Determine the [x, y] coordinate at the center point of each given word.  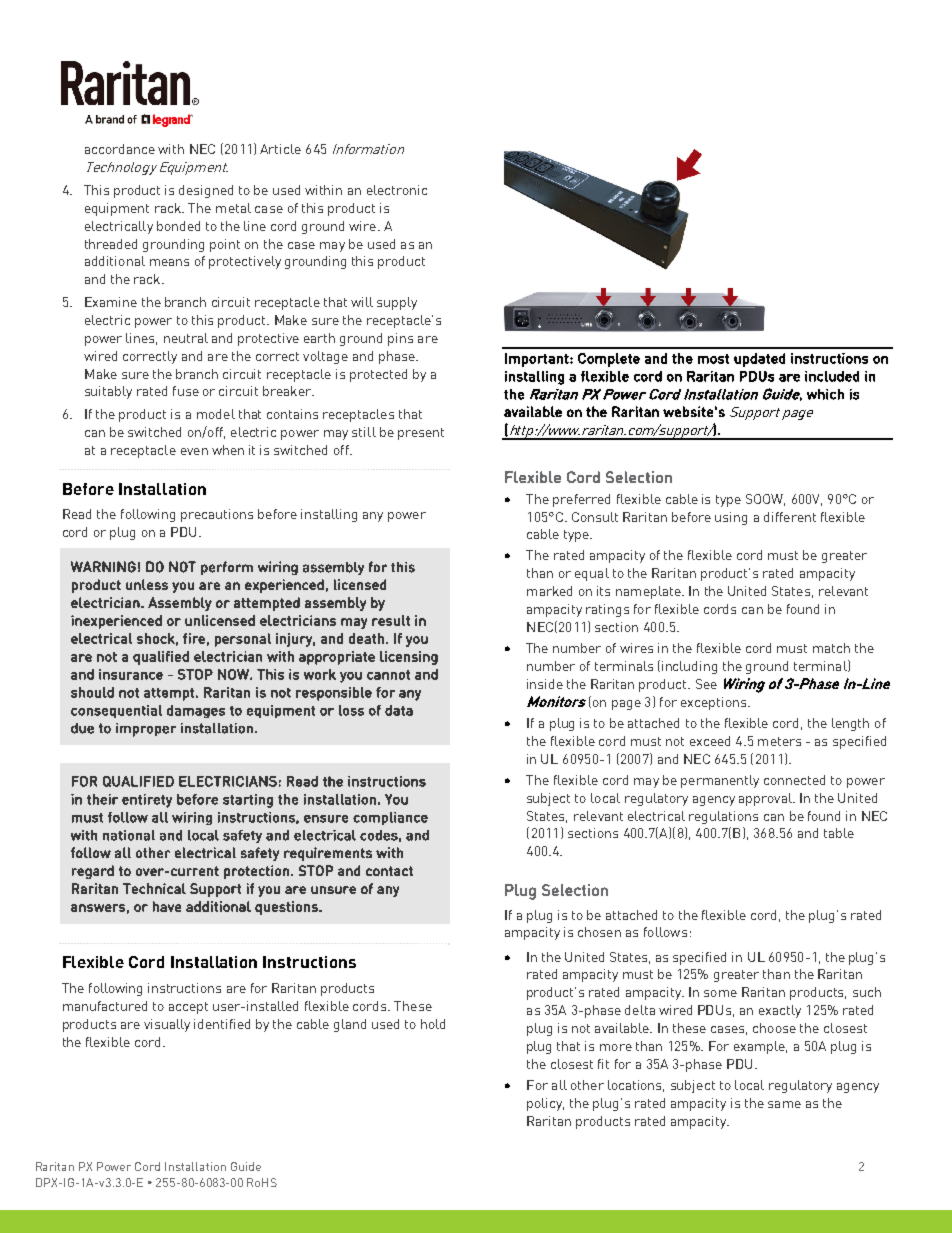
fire [194, 638]
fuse [186, 391]
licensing [409, 658]
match [831, 648]
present [421, 434]
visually [167, 1025]
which [825, 394]
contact [389, 871]
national [129, 835]
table [839, 833]
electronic [397, 190]
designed [206, 191]
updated [759, 360]
